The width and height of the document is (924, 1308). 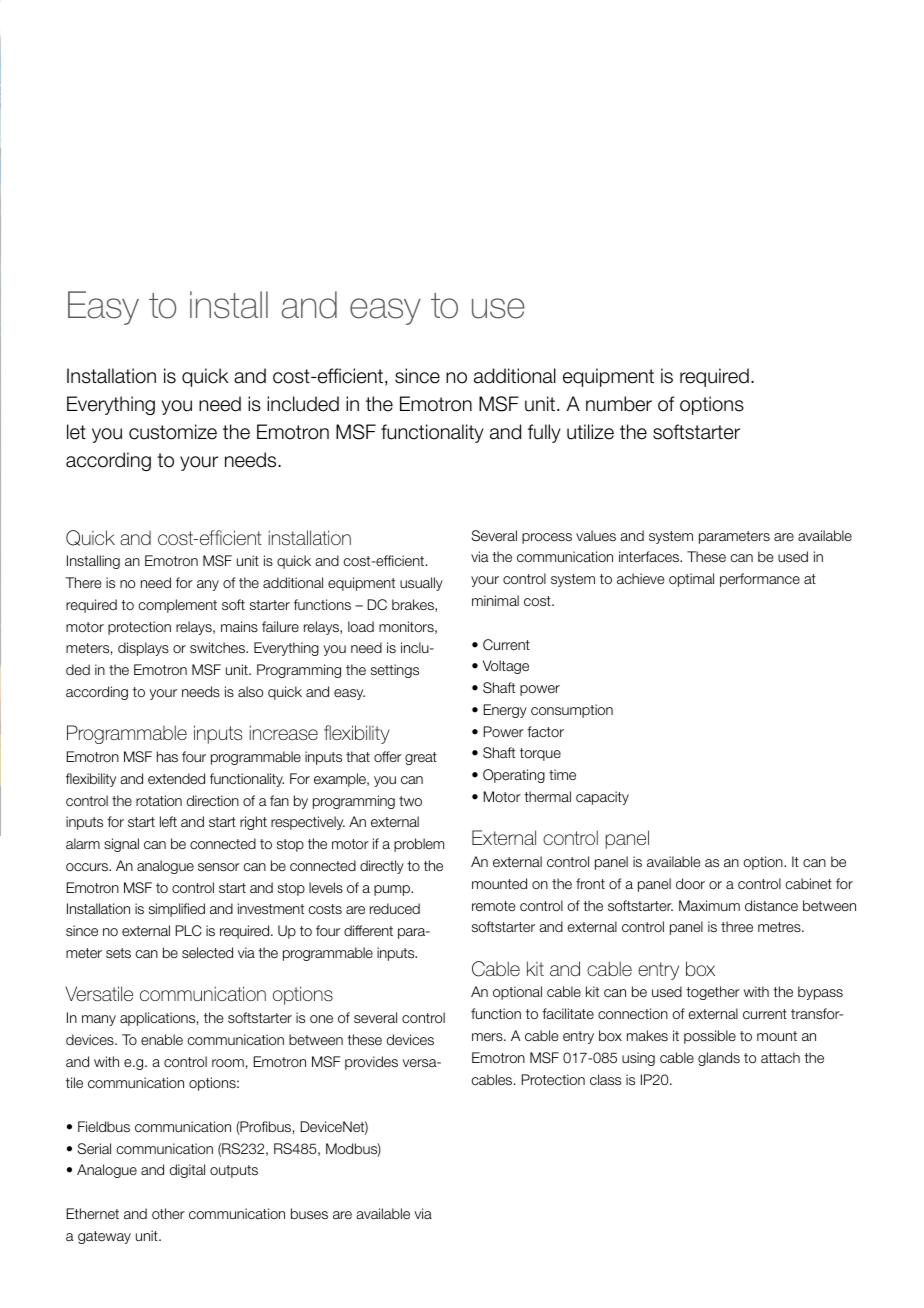 What do you see at coordinates (162, 1040) in the document?
I see `enable` at bounding box center [162, 1040].
